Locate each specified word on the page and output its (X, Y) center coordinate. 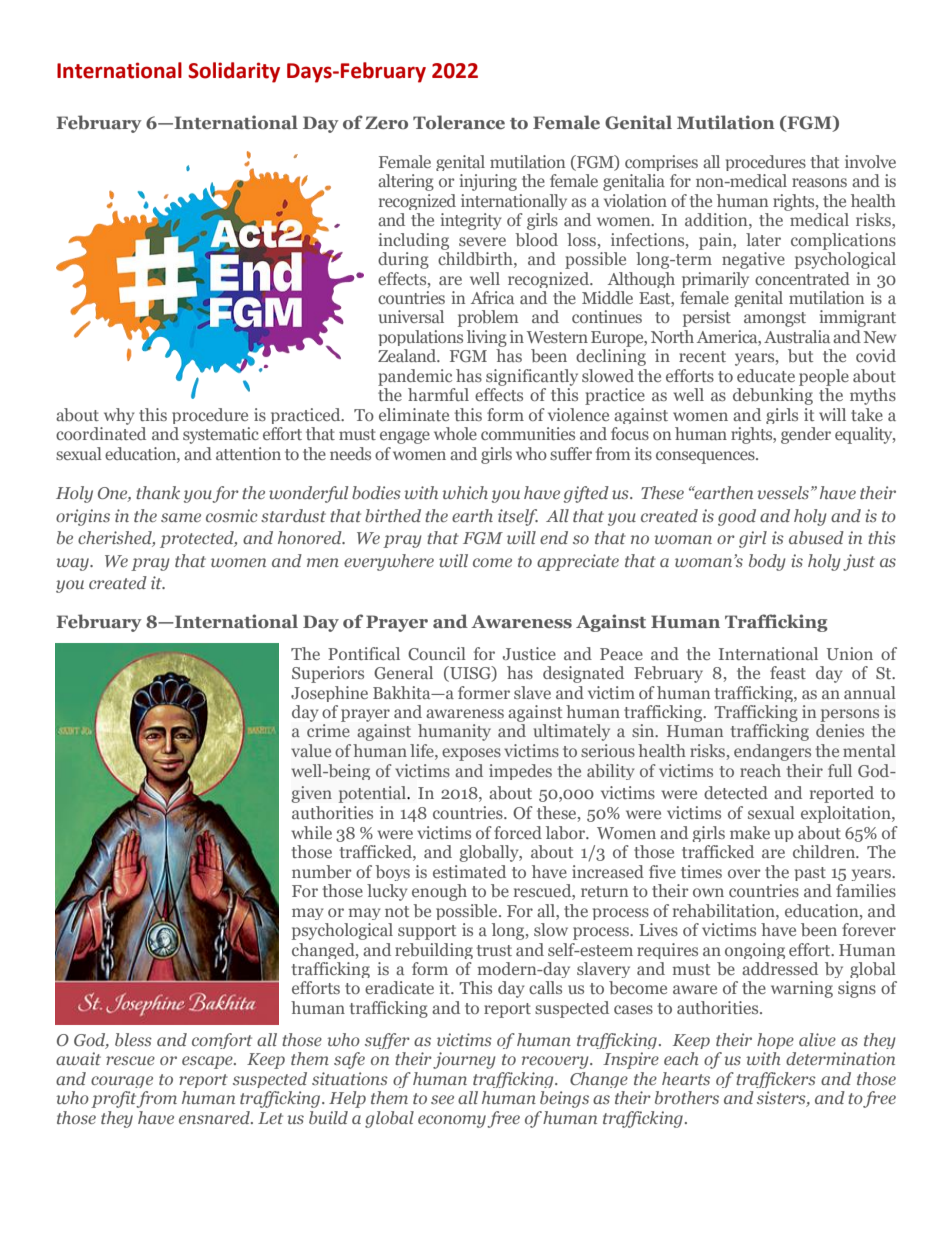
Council (437, 653)
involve (870, 161)
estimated (469, 871)
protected (198, 539)
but (800, 355)
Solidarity (234, 72)
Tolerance (459, 122)
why (119, 416)
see (442, 1099)
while (311, 832)
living (487, 338)
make (750, 832)
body (767, 562)
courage (122, 1082)
